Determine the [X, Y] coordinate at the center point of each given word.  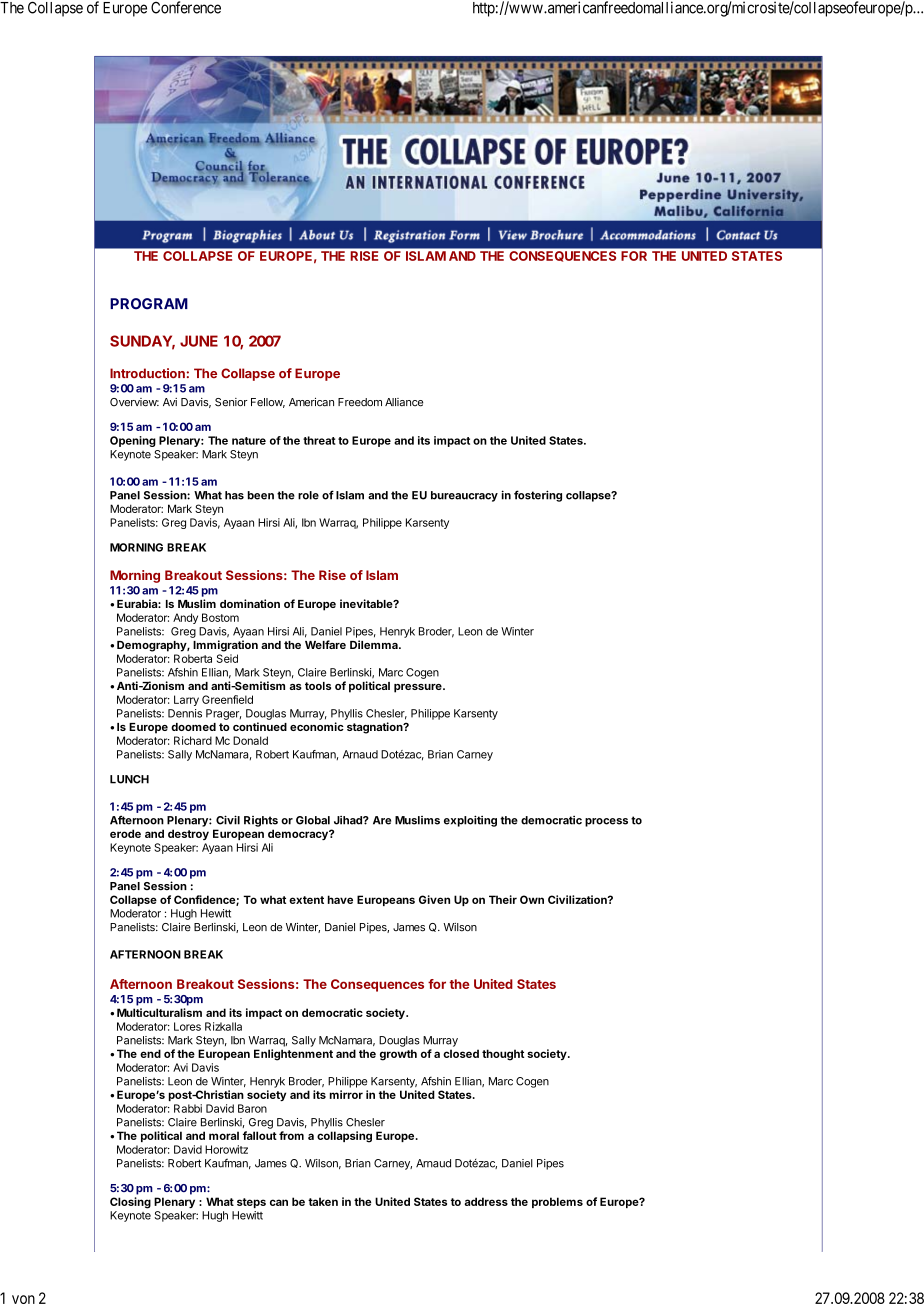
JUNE [199, 341]
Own [532, 899]
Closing [130, 1203]
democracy [299, 834]
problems [557, 1202]
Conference [186, 7]
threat [319, 440]
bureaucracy [464, 496]
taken [323, 1201]
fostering [538, 496]
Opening [133, 441]
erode [125, 833]
